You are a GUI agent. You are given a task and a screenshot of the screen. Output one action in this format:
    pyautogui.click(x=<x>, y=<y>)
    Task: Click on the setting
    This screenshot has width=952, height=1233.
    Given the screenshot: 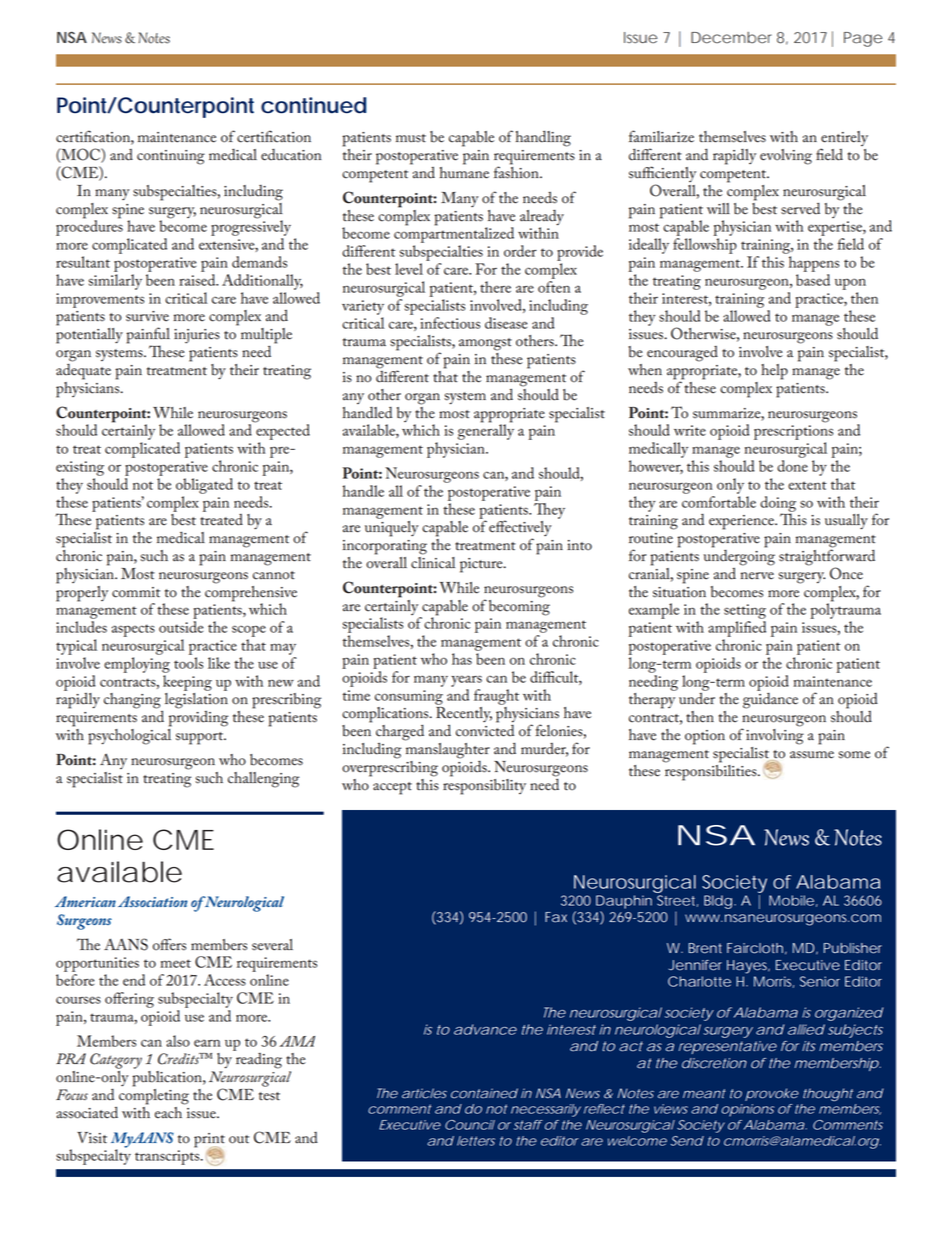 What is the action you would take?
    pyautogui.click(x=745, y=611)
